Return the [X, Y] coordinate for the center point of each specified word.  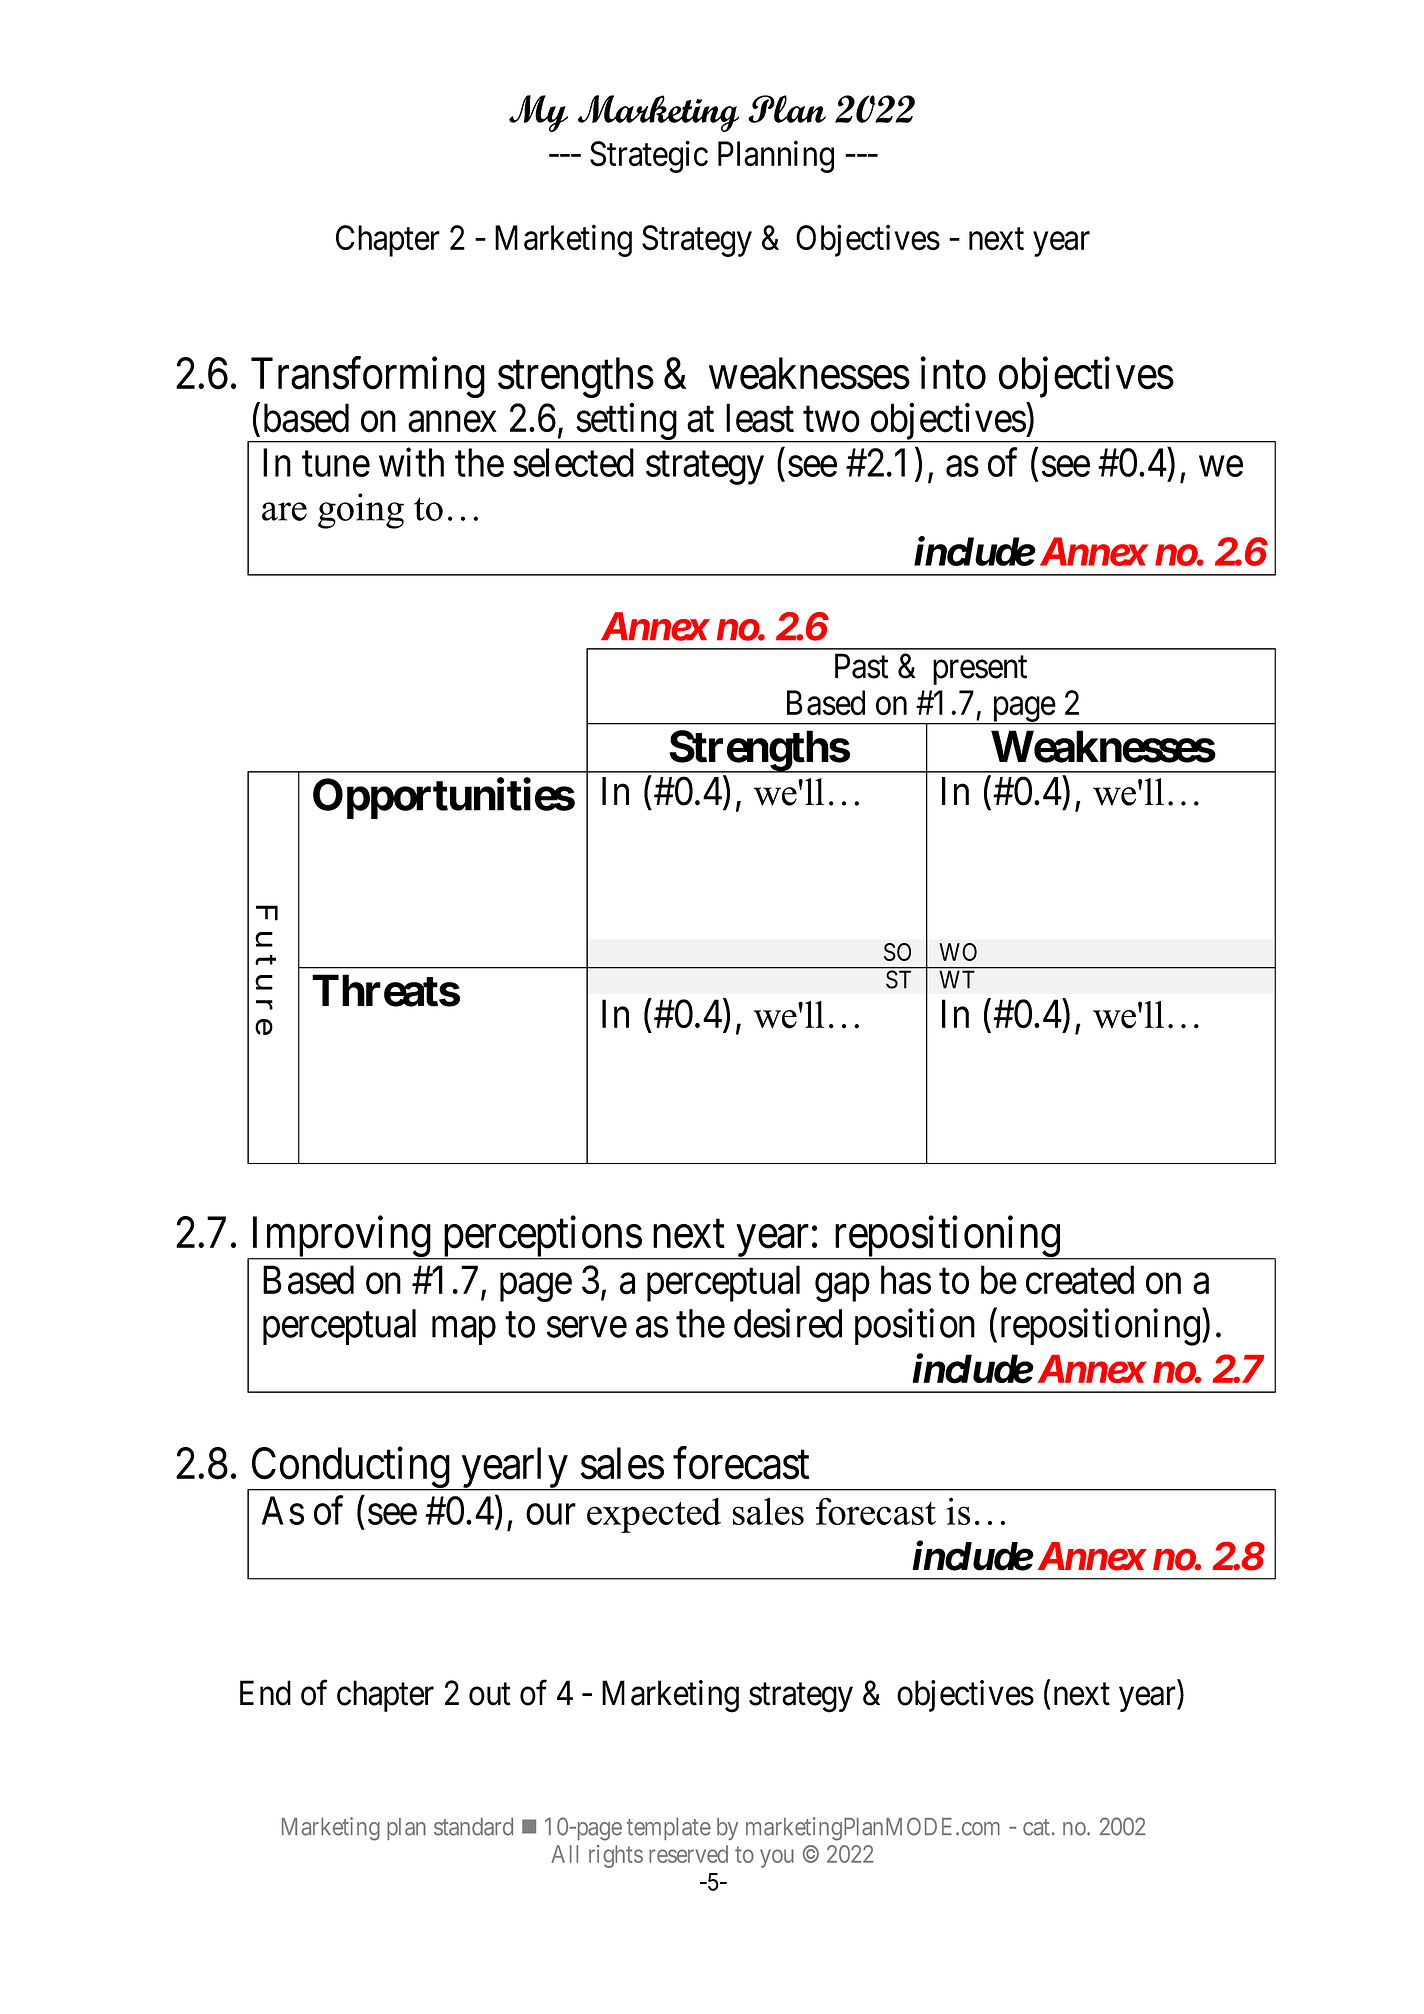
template [669, 1829]
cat [1036, 1827]
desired [788, 1323]
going [361, 511]
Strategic [649, 157]
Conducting [350, 1469]
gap [842, 1288]
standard [473, 1827]
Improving [340, 1238]
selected [573, 462]
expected [654, 1515]
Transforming [368, 377]
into [953, 373]
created [1080, 1280]
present [980, 670]
